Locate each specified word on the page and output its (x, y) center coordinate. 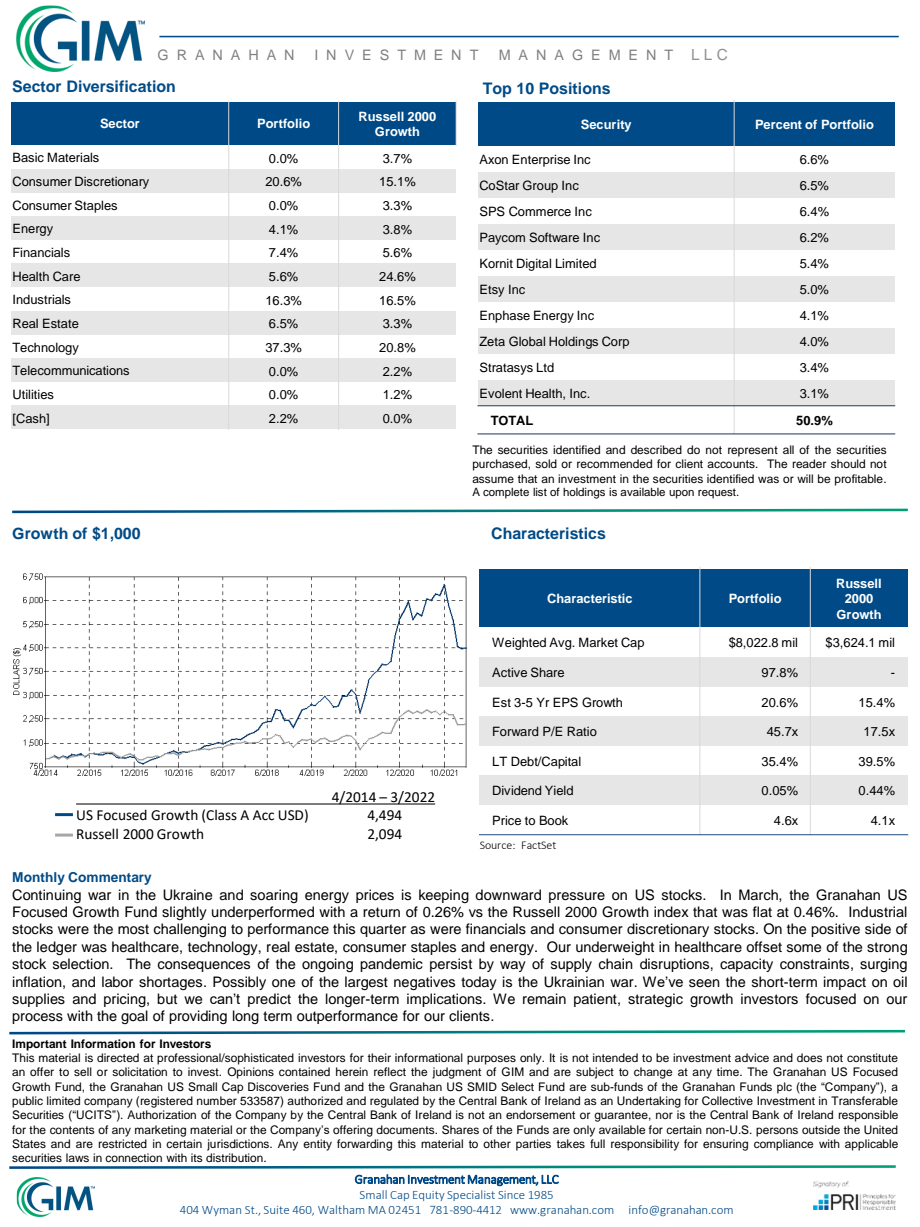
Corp (615, 342)
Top (497, 90)
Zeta (492, 341)
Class (221, 815)
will (805, 478)
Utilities (33, 394)
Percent (779, 124)
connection (133, 1157)
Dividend (517, 790)
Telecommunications (70, 370)
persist (451, 965)
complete (506, 493)
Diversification (121, 86)
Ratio (582, 731)
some (804, 948)
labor (117, 982)
